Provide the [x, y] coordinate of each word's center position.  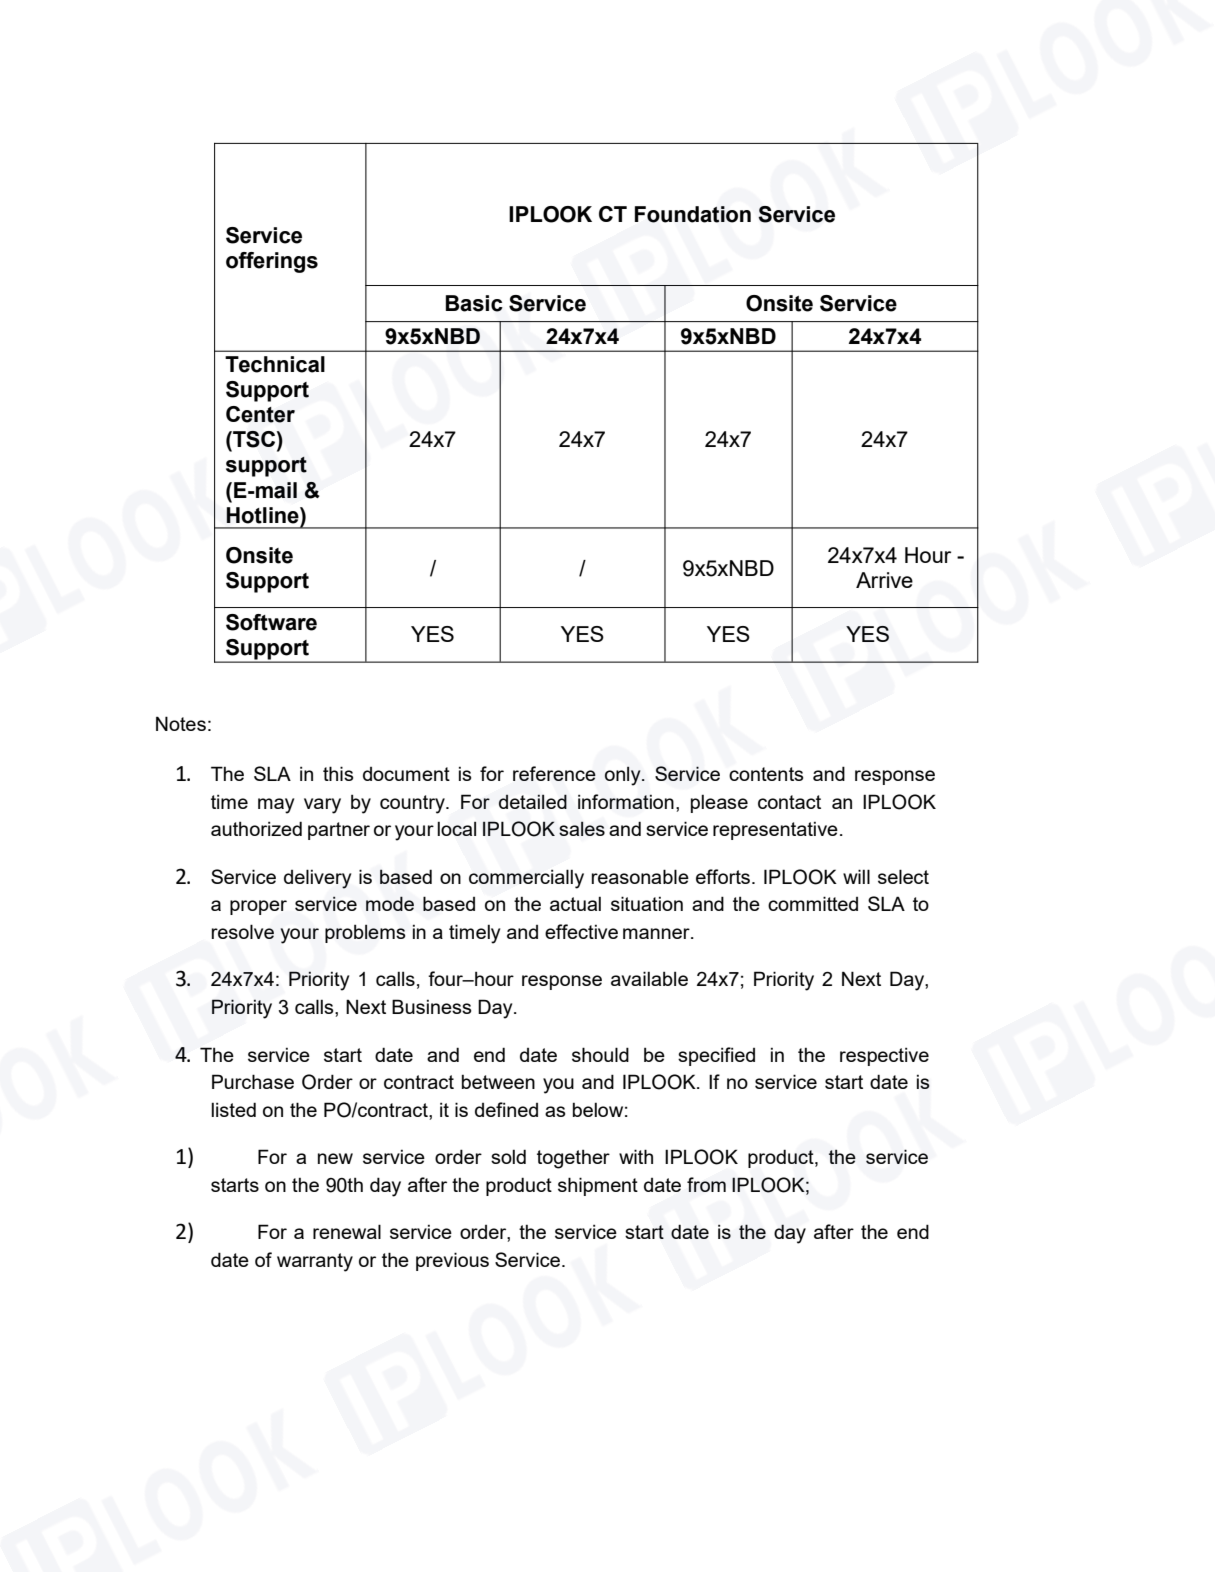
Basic [474, 303]
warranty [315, 1262]
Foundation [693, 214]
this [338, 773]
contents [766, 774]
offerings [272, 262]
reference [554, 773]
